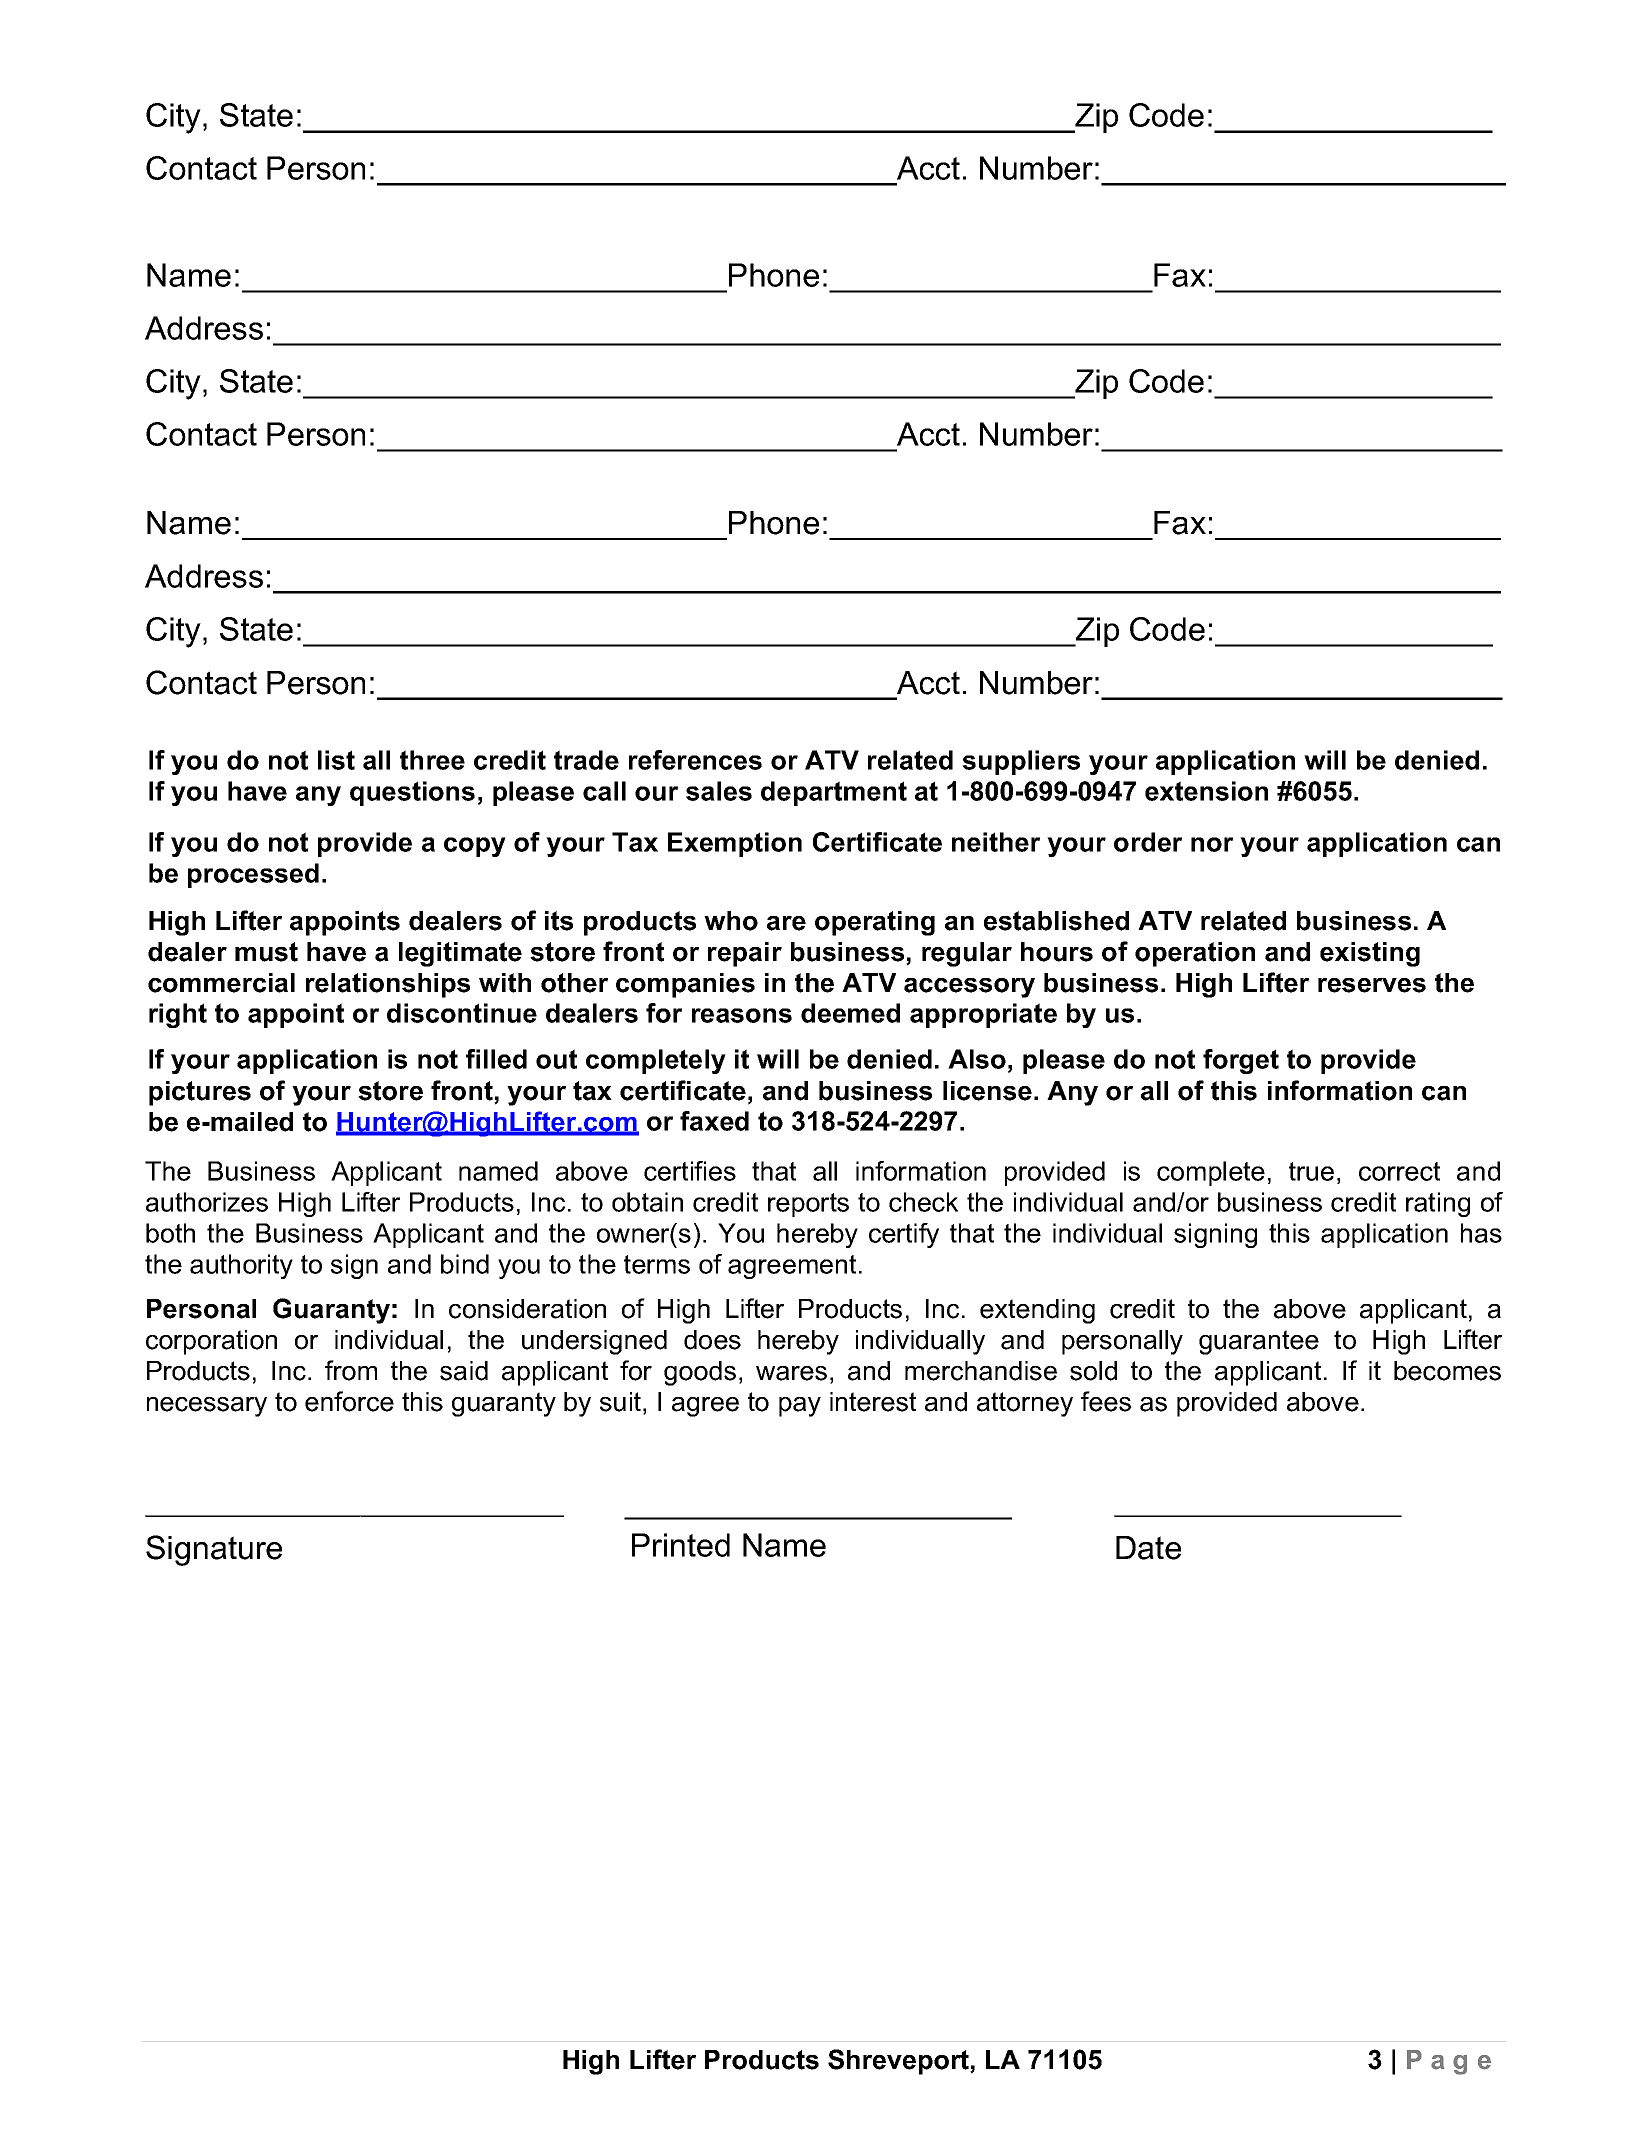  I want to click on faxed, so click(714, 1121).
